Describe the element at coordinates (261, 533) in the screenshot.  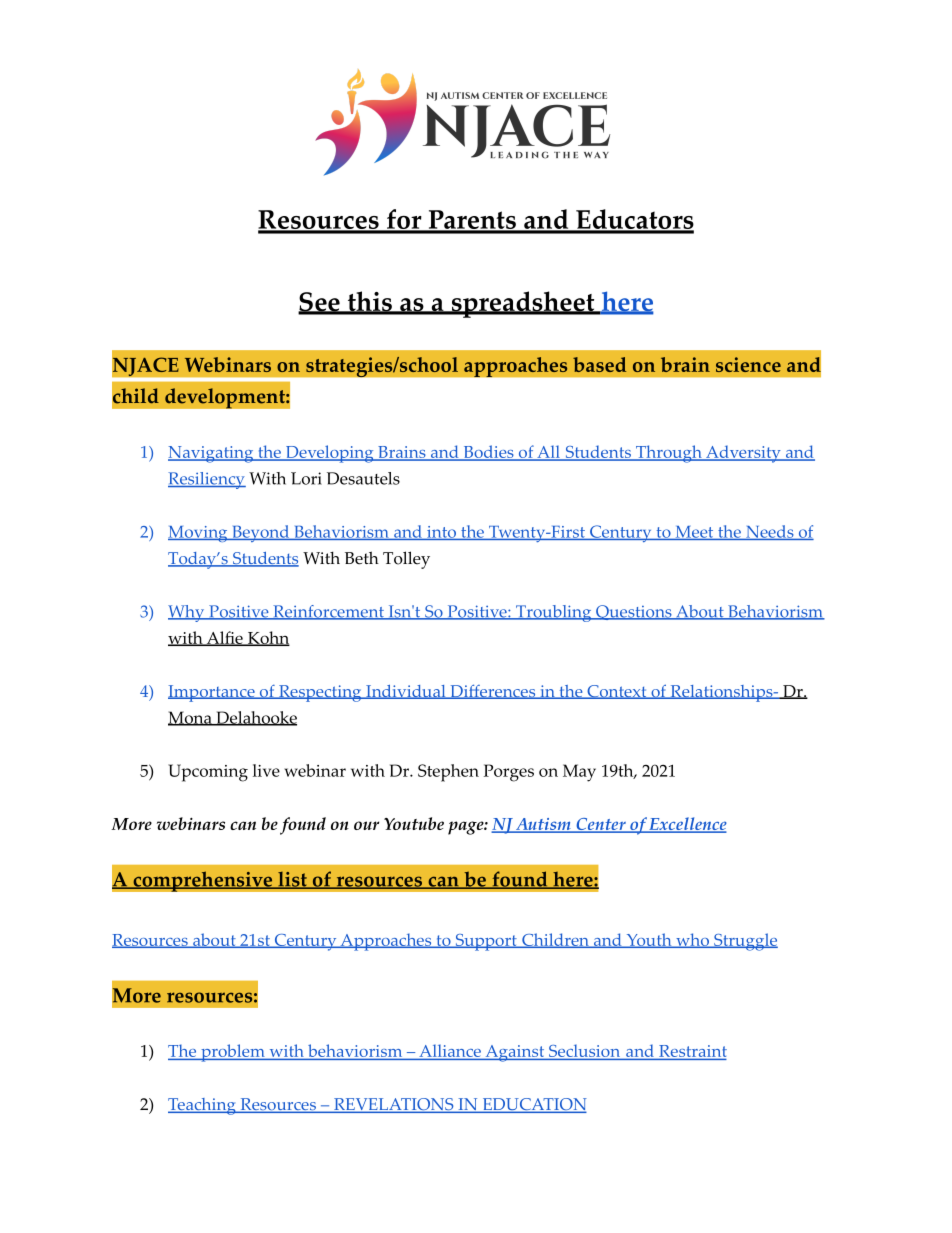
I see `Beyond` at that location.
